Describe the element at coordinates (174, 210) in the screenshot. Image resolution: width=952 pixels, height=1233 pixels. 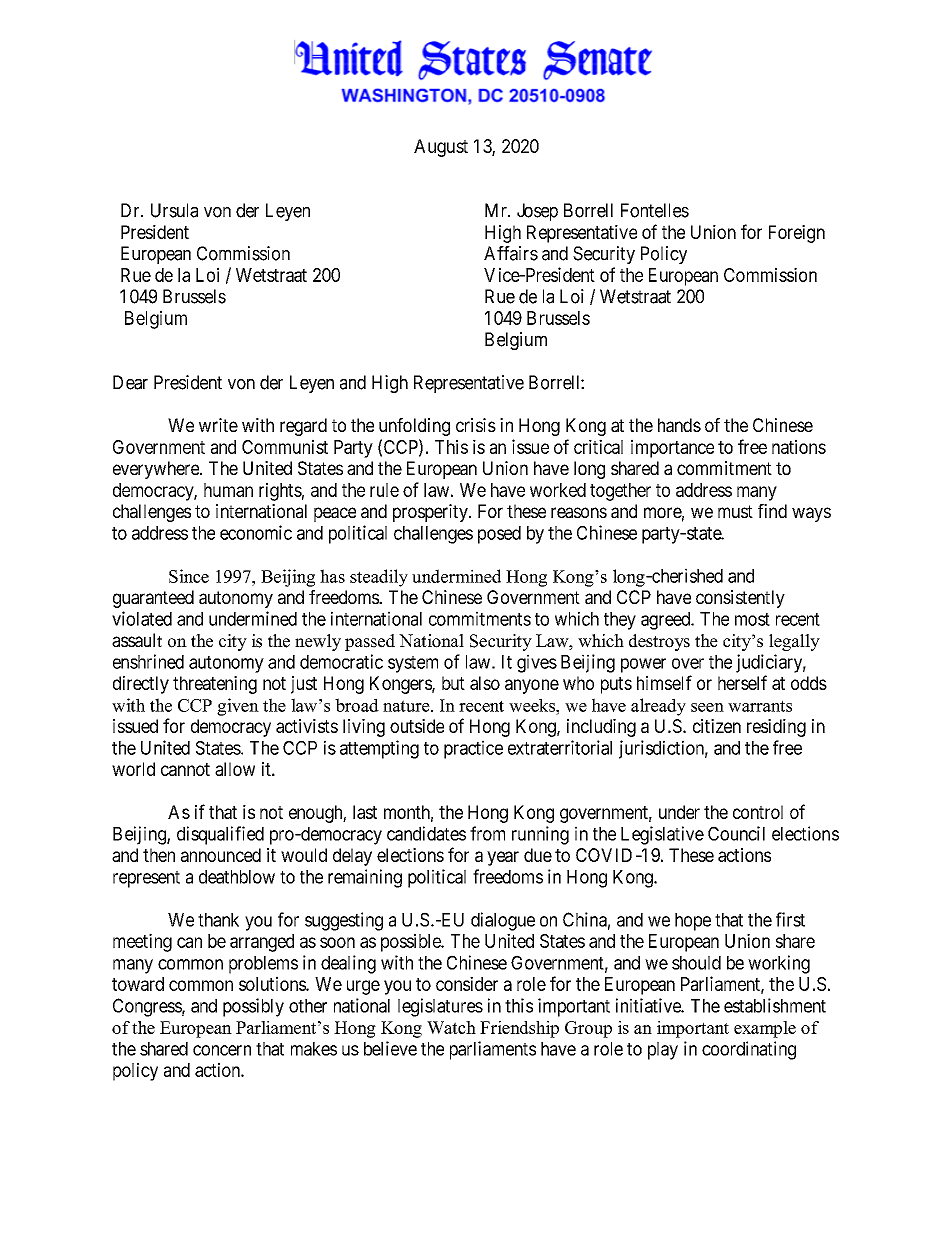
I see `Ursula` at that location.
